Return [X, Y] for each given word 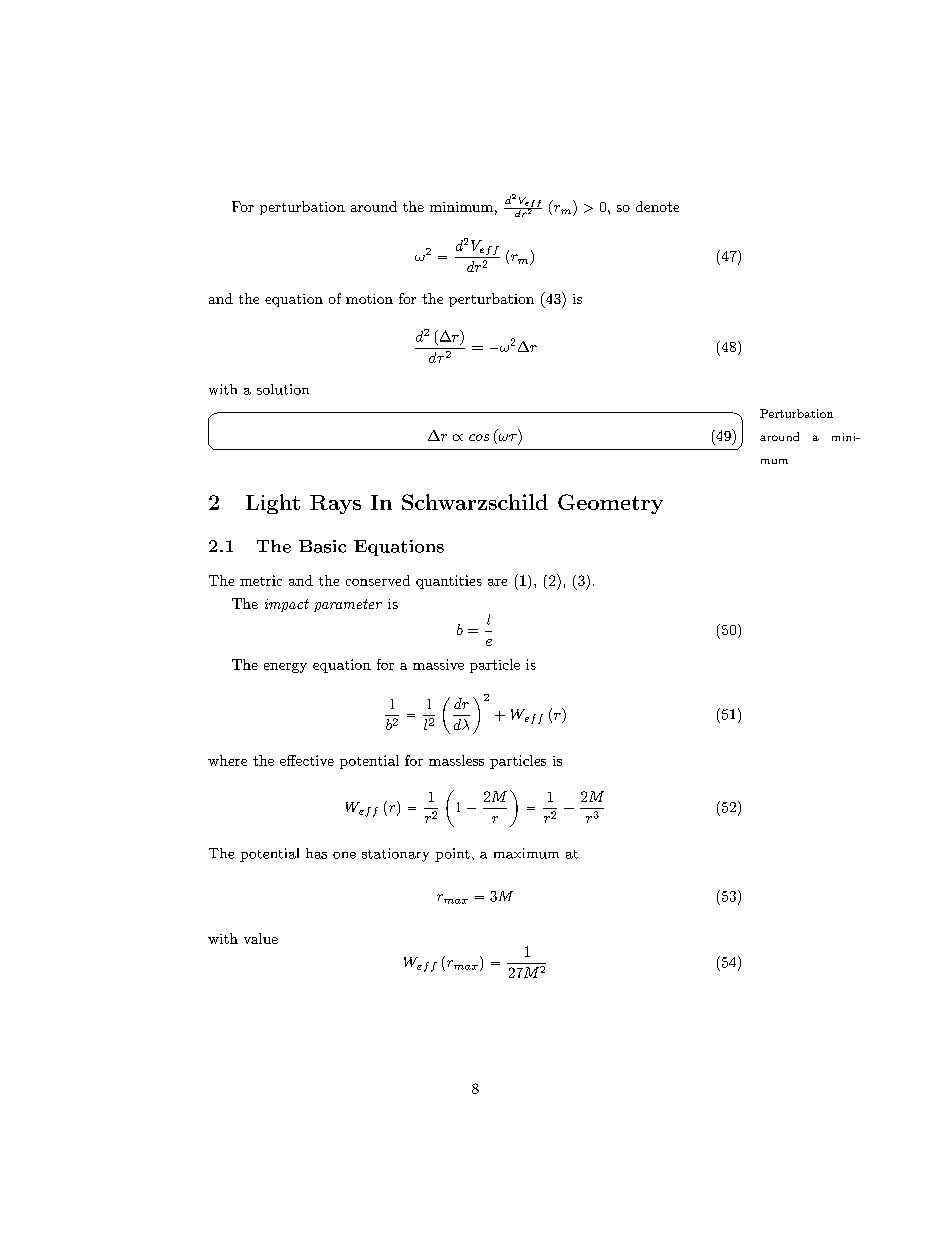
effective [307, 760]
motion [369, 299]
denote [657, 206]
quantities [449, 582]
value [261, 938]
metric [261, 580]
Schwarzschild [475, 502]
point [452, 855]
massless [456, 760]
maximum [526, 853]
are [497, 582]
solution [283, 389]
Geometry [610, 504]
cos [479, 437]
